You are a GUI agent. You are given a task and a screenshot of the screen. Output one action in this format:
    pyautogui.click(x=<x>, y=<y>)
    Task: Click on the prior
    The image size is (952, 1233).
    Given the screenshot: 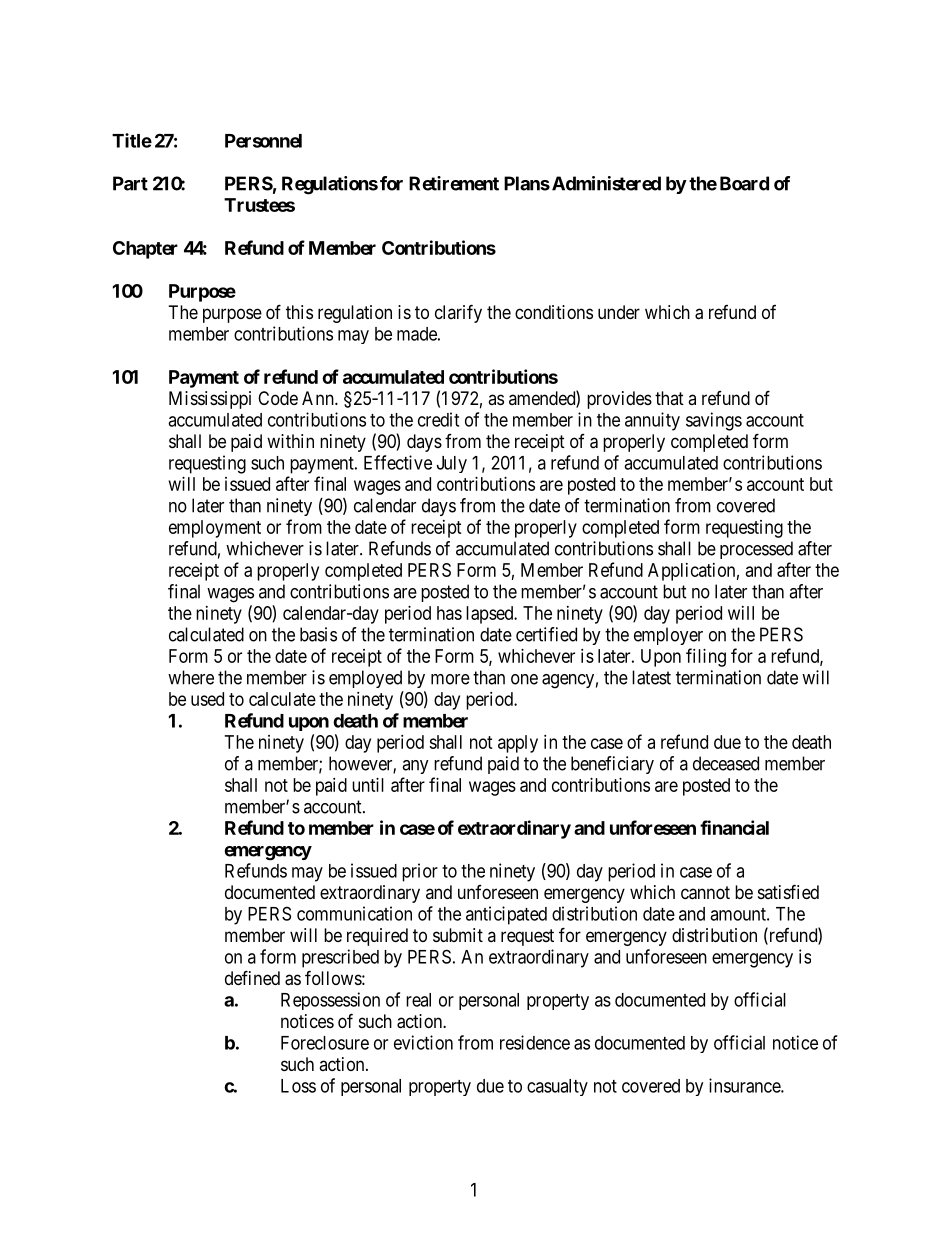 What is the action you would take?
    pyautogui.click(x=420, y=872)
